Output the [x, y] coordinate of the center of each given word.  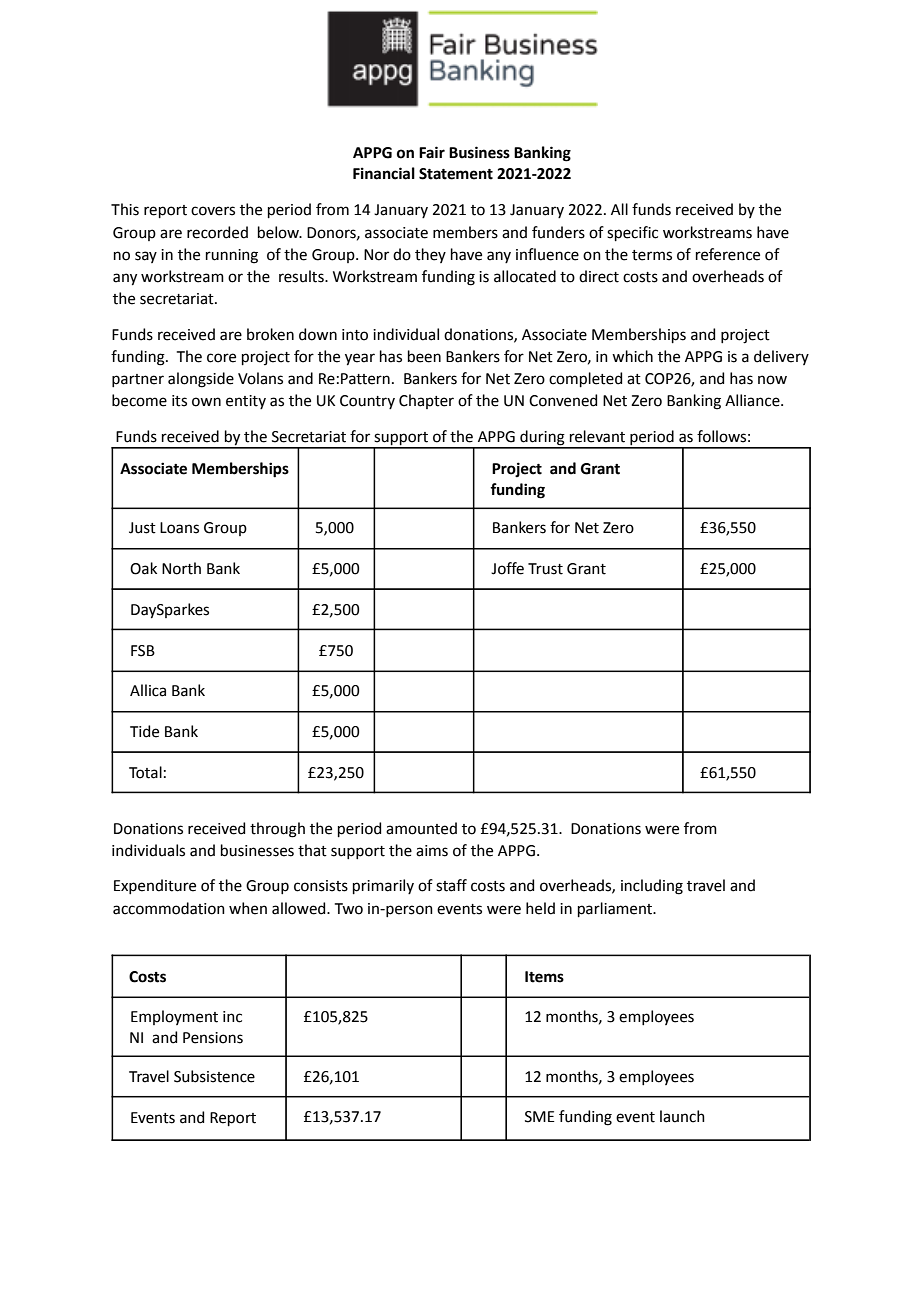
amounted [421, 828]
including [652, 887]
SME [540, 1117]
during [542, 439]
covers [213, 211]
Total [145, 772]
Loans [179, 528]
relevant [597, 436]
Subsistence [214, 1076]
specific [632, 233]
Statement [456, 174]
